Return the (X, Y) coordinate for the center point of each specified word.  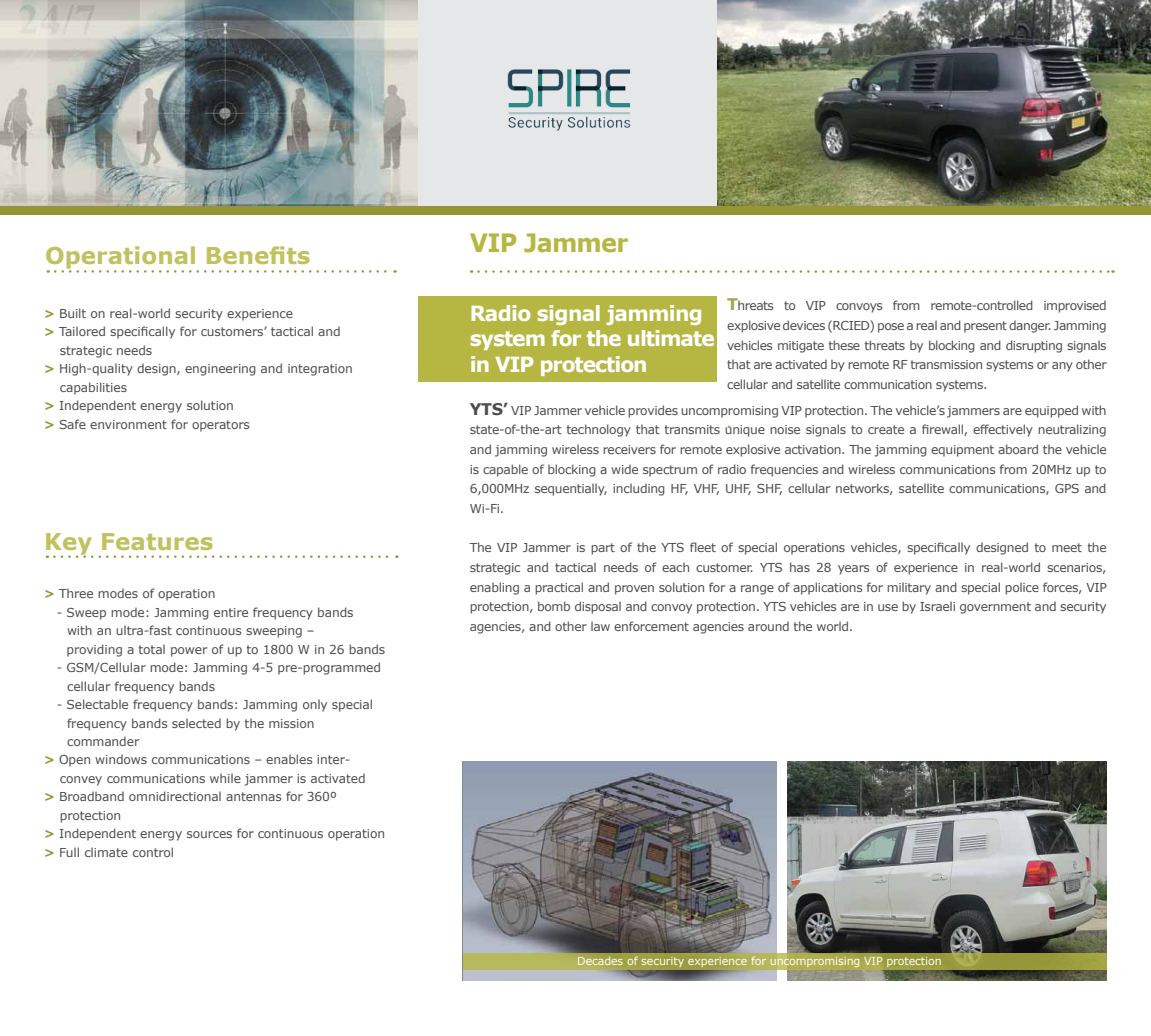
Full (69, 852)
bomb (554, 606)
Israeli (937, 606)
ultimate (671, 338)
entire (231, 612)
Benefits (258, 255)
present (985, 327)
